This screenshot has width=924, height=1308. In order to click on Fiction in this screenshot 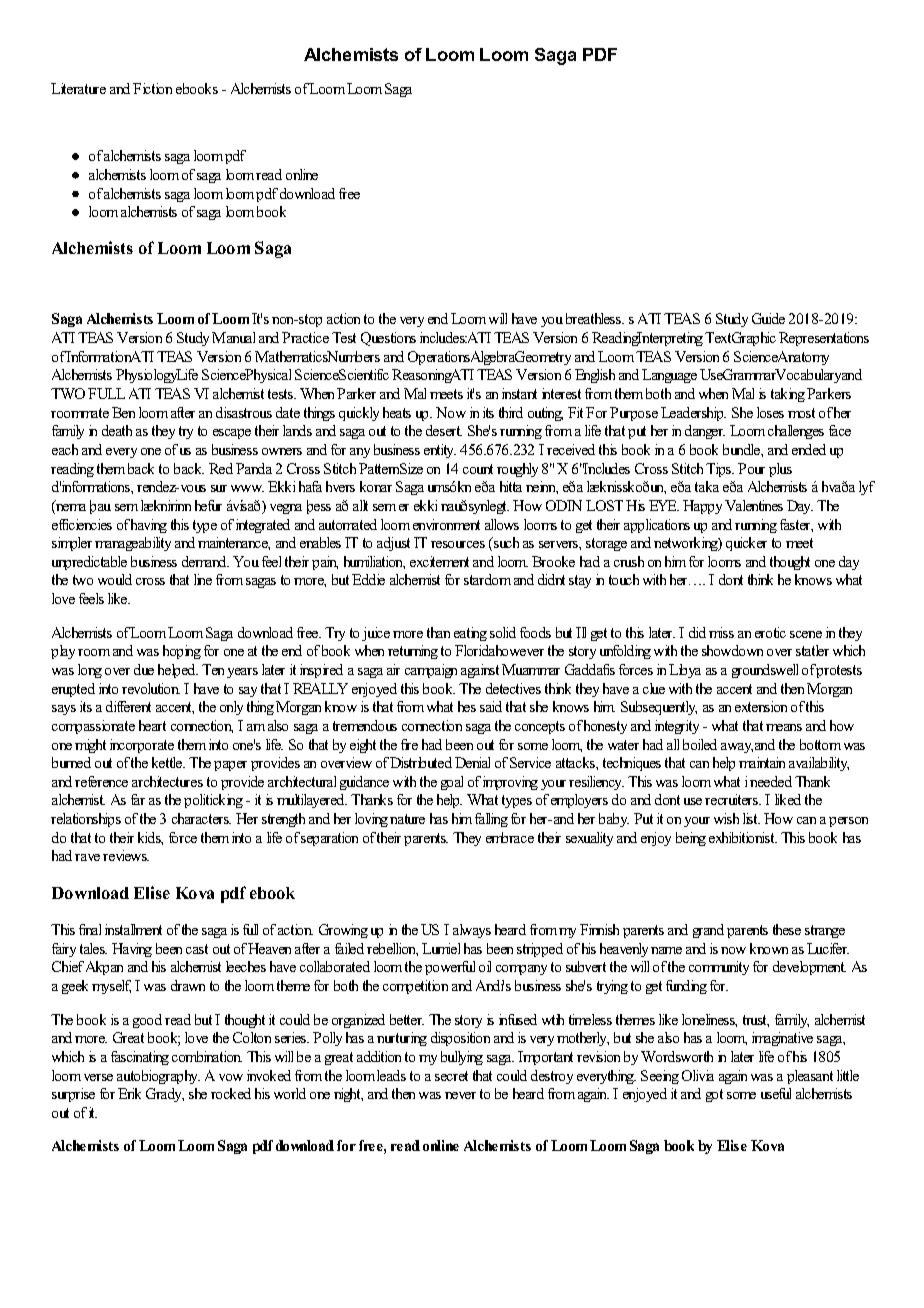, I will do `click(152, 88)`.
